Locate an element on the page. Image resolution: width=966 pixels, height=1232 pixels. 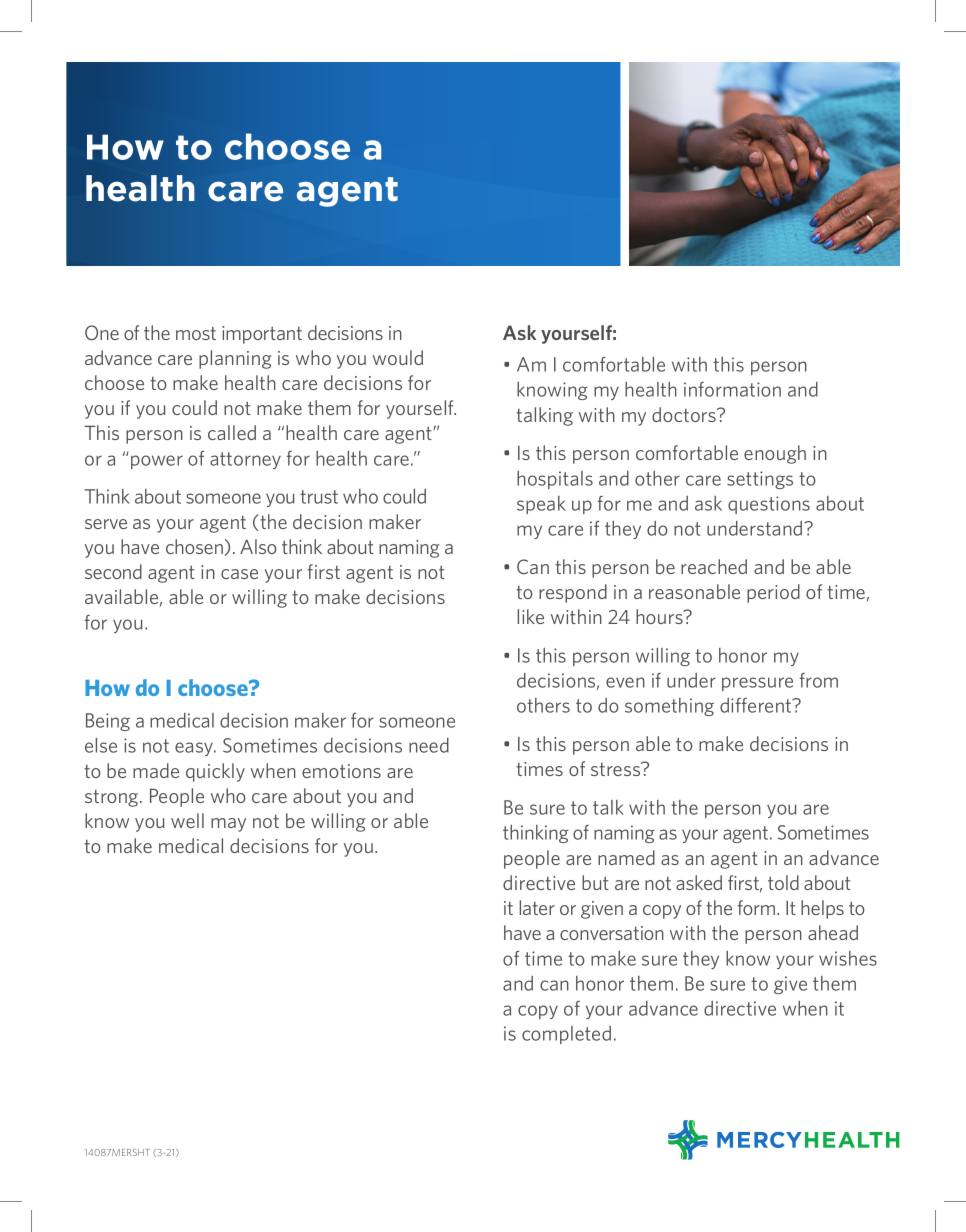
would is located at coordinates (398, 357).
